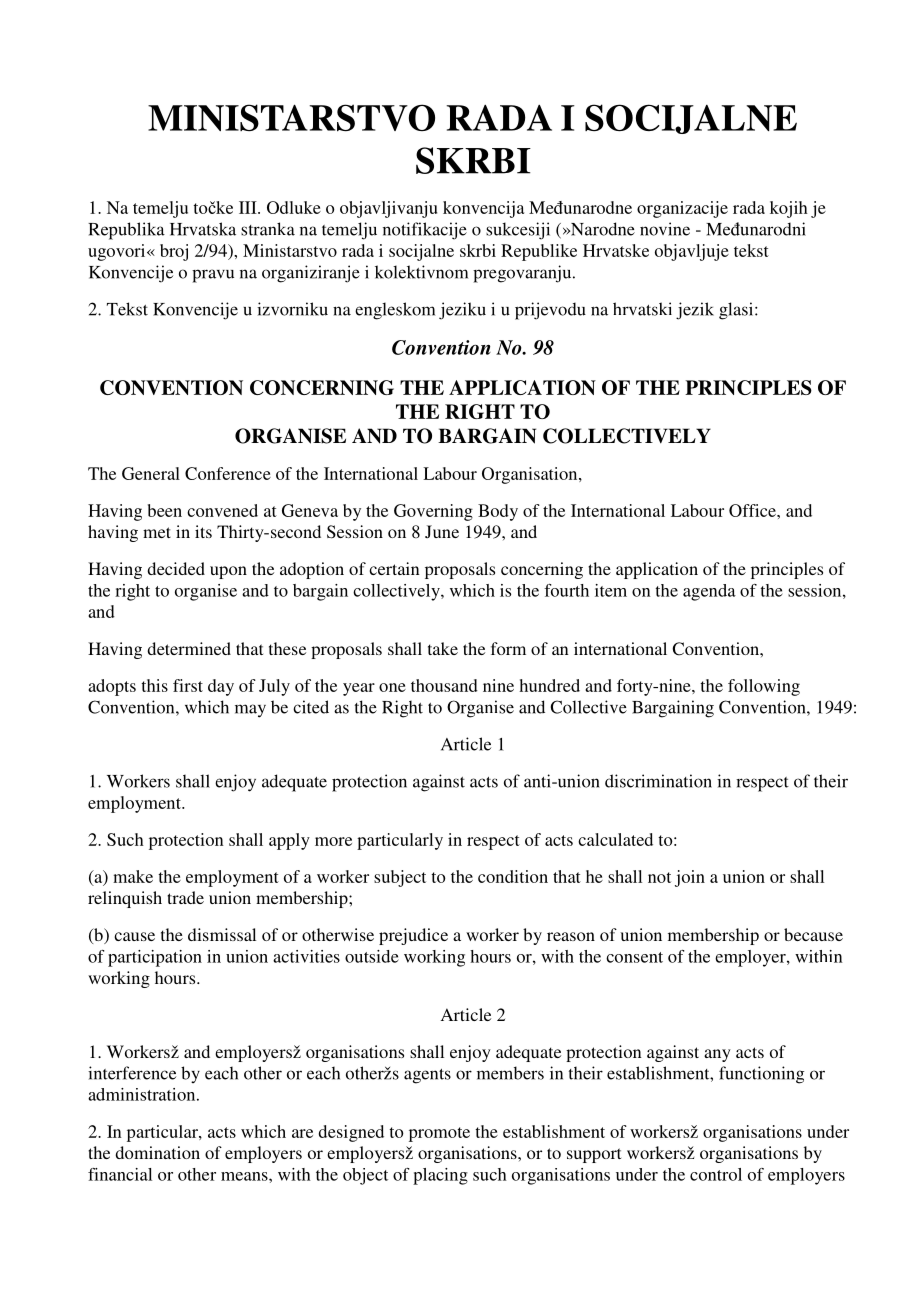  What do you see at coordinates (228, 473) in the screenshot?
I see `Conference` at bounding box center [228, 473].
